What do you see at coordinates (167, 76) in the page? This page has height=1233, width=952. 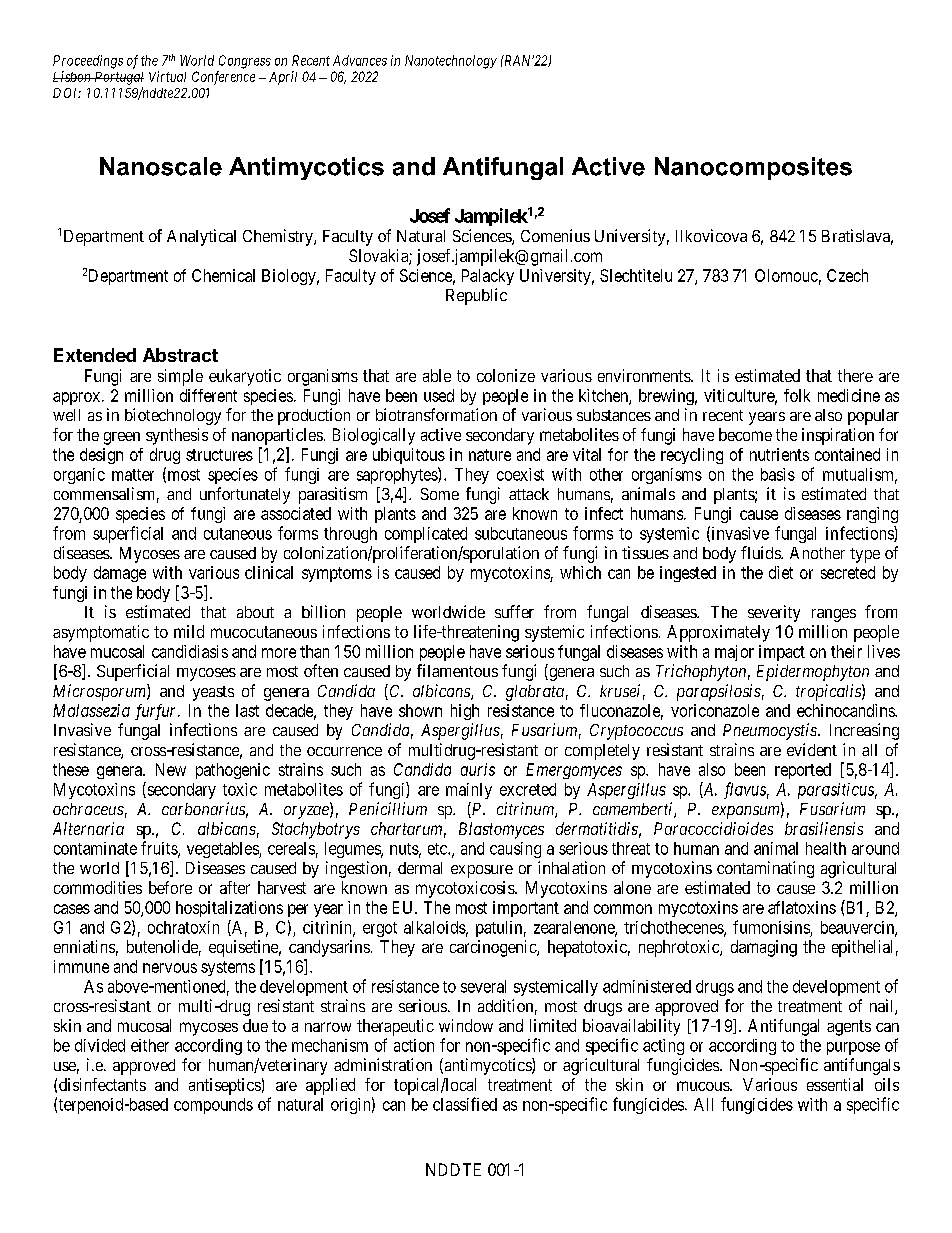 I see `Virtual` at bounding box center [167, 76].
